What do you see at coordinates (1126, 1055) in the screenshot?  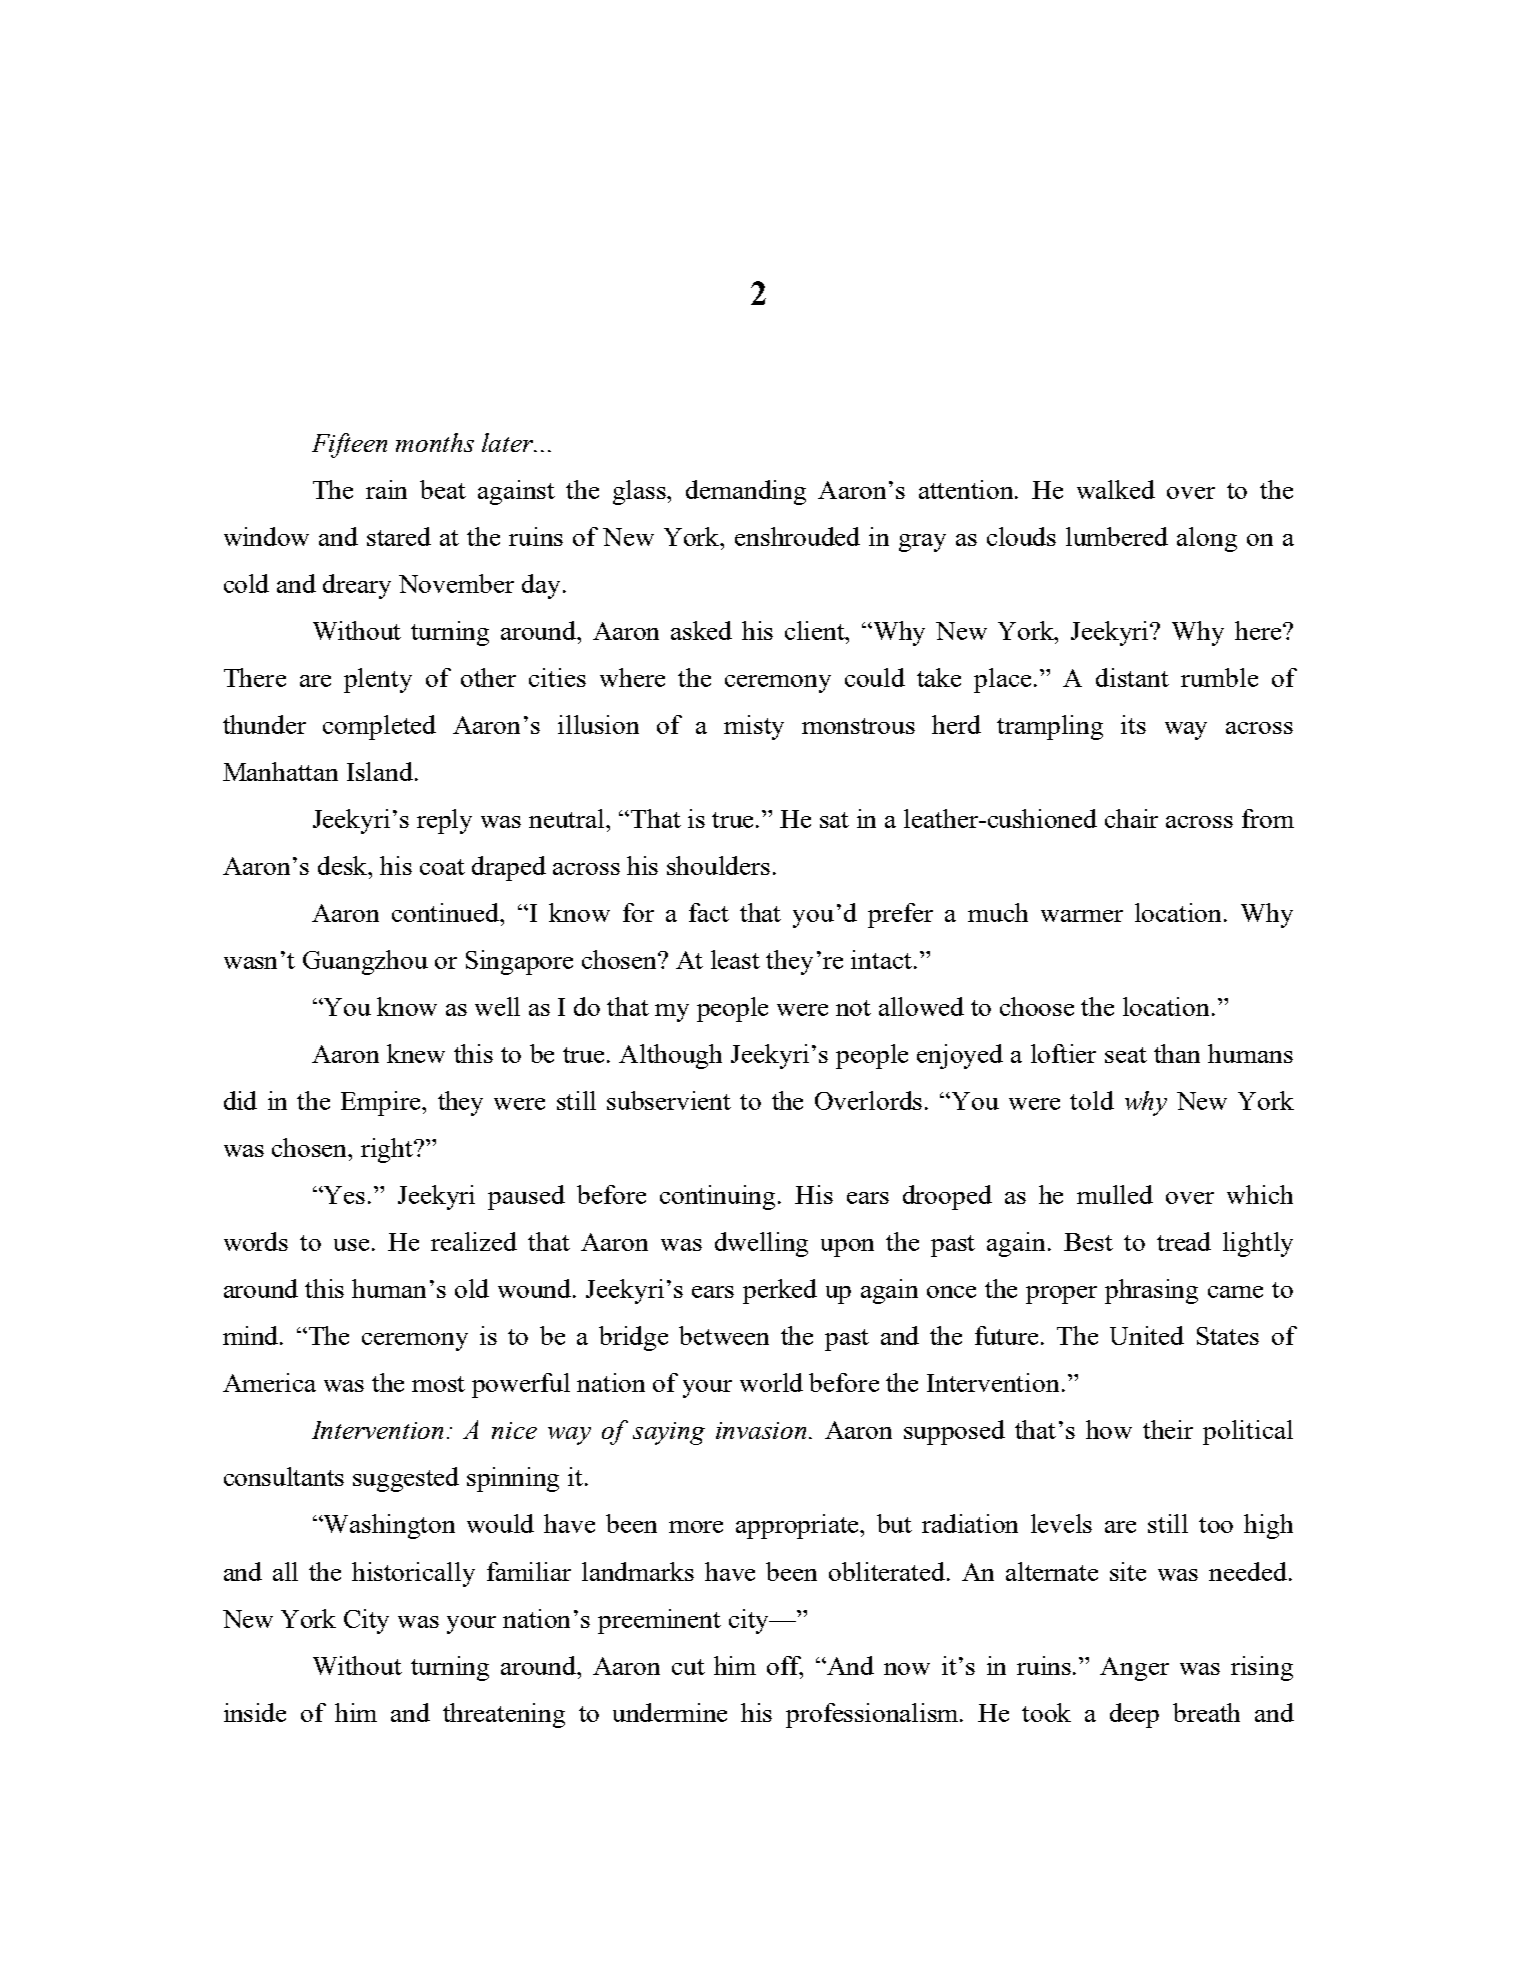 I see `seat` at bounding box center [1126, 1055].
